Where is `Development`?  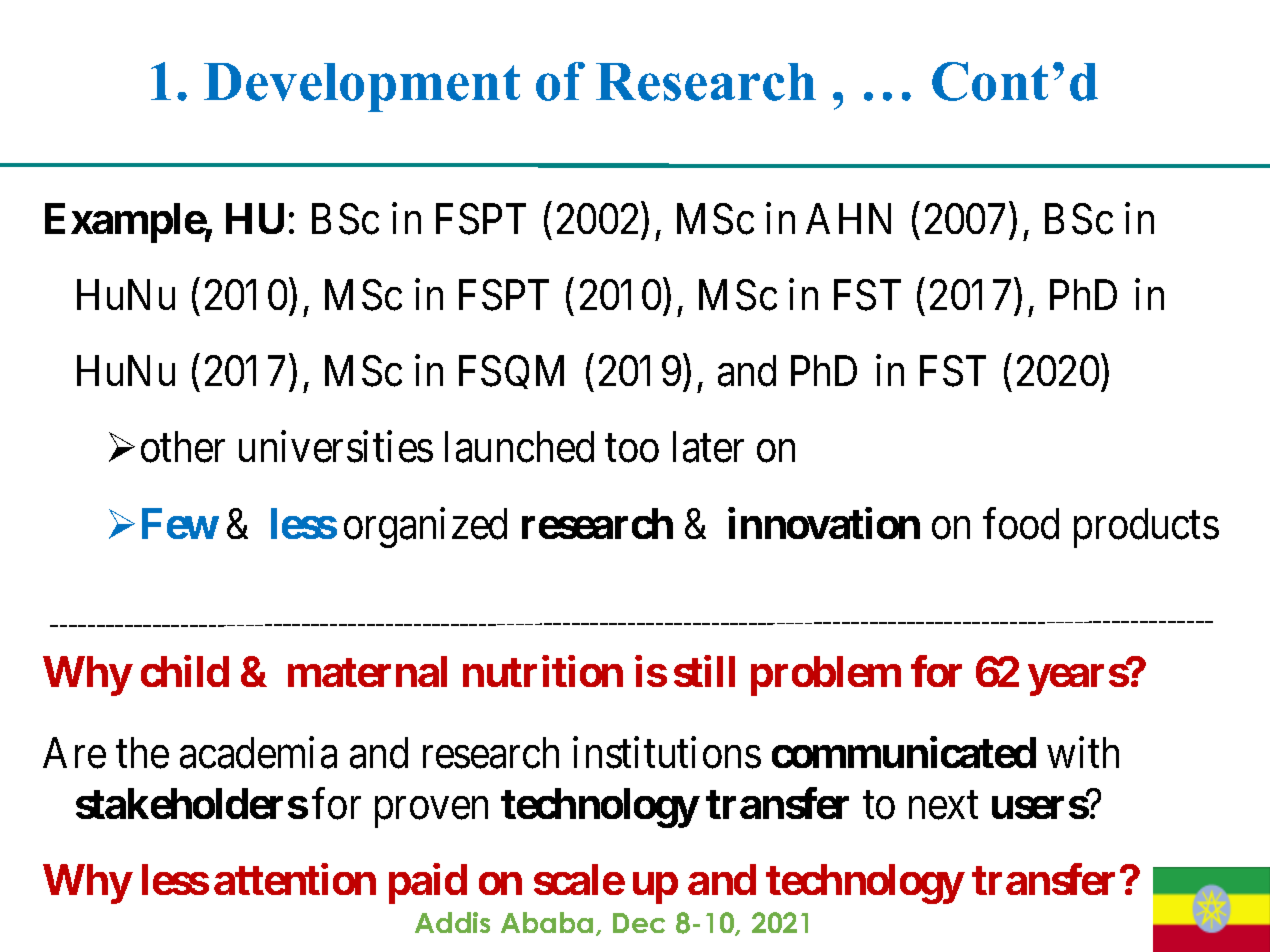 Development is located at coordinates (362, 87).
